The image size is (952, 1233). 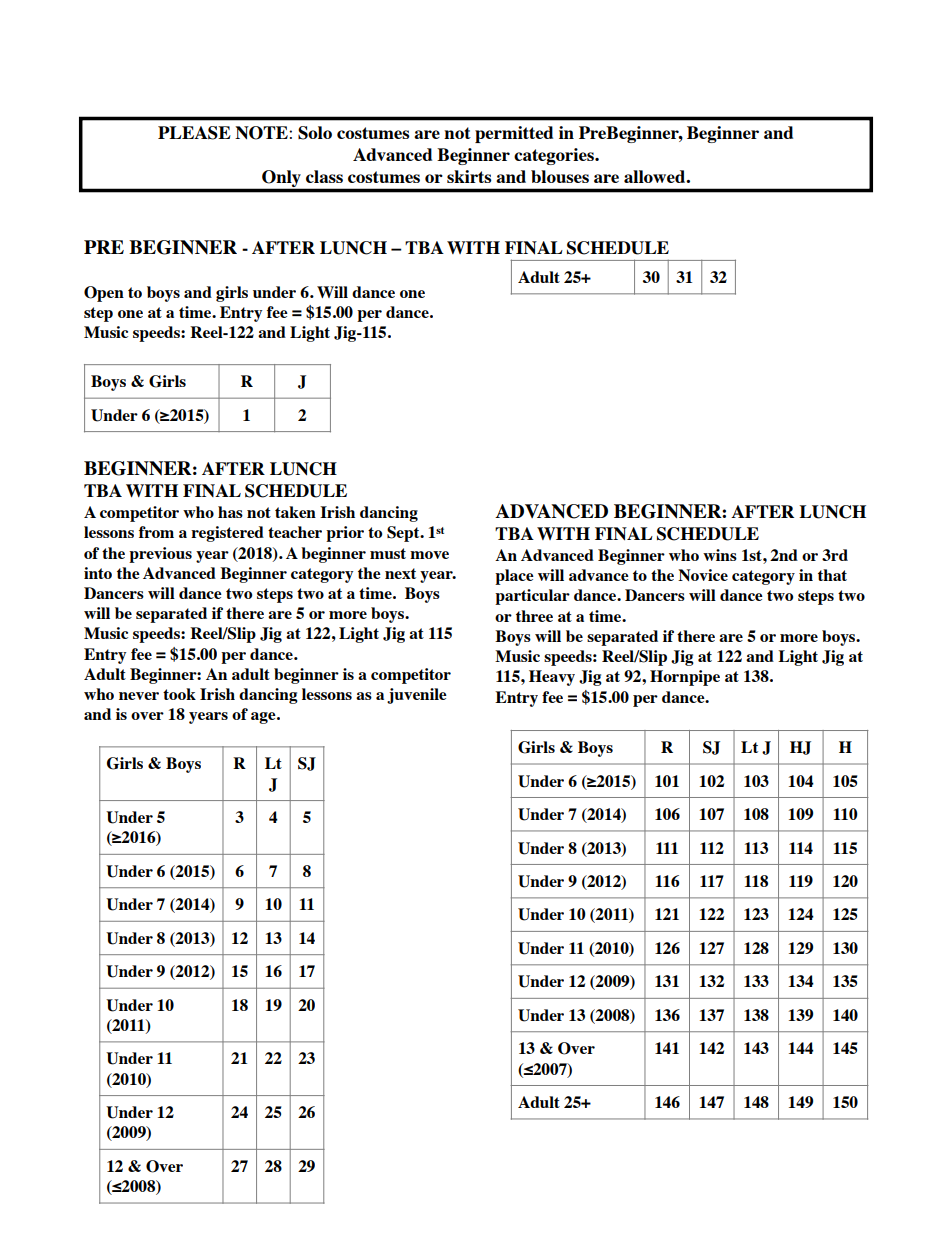 I want to click on move, so click(x=429, y=555).
